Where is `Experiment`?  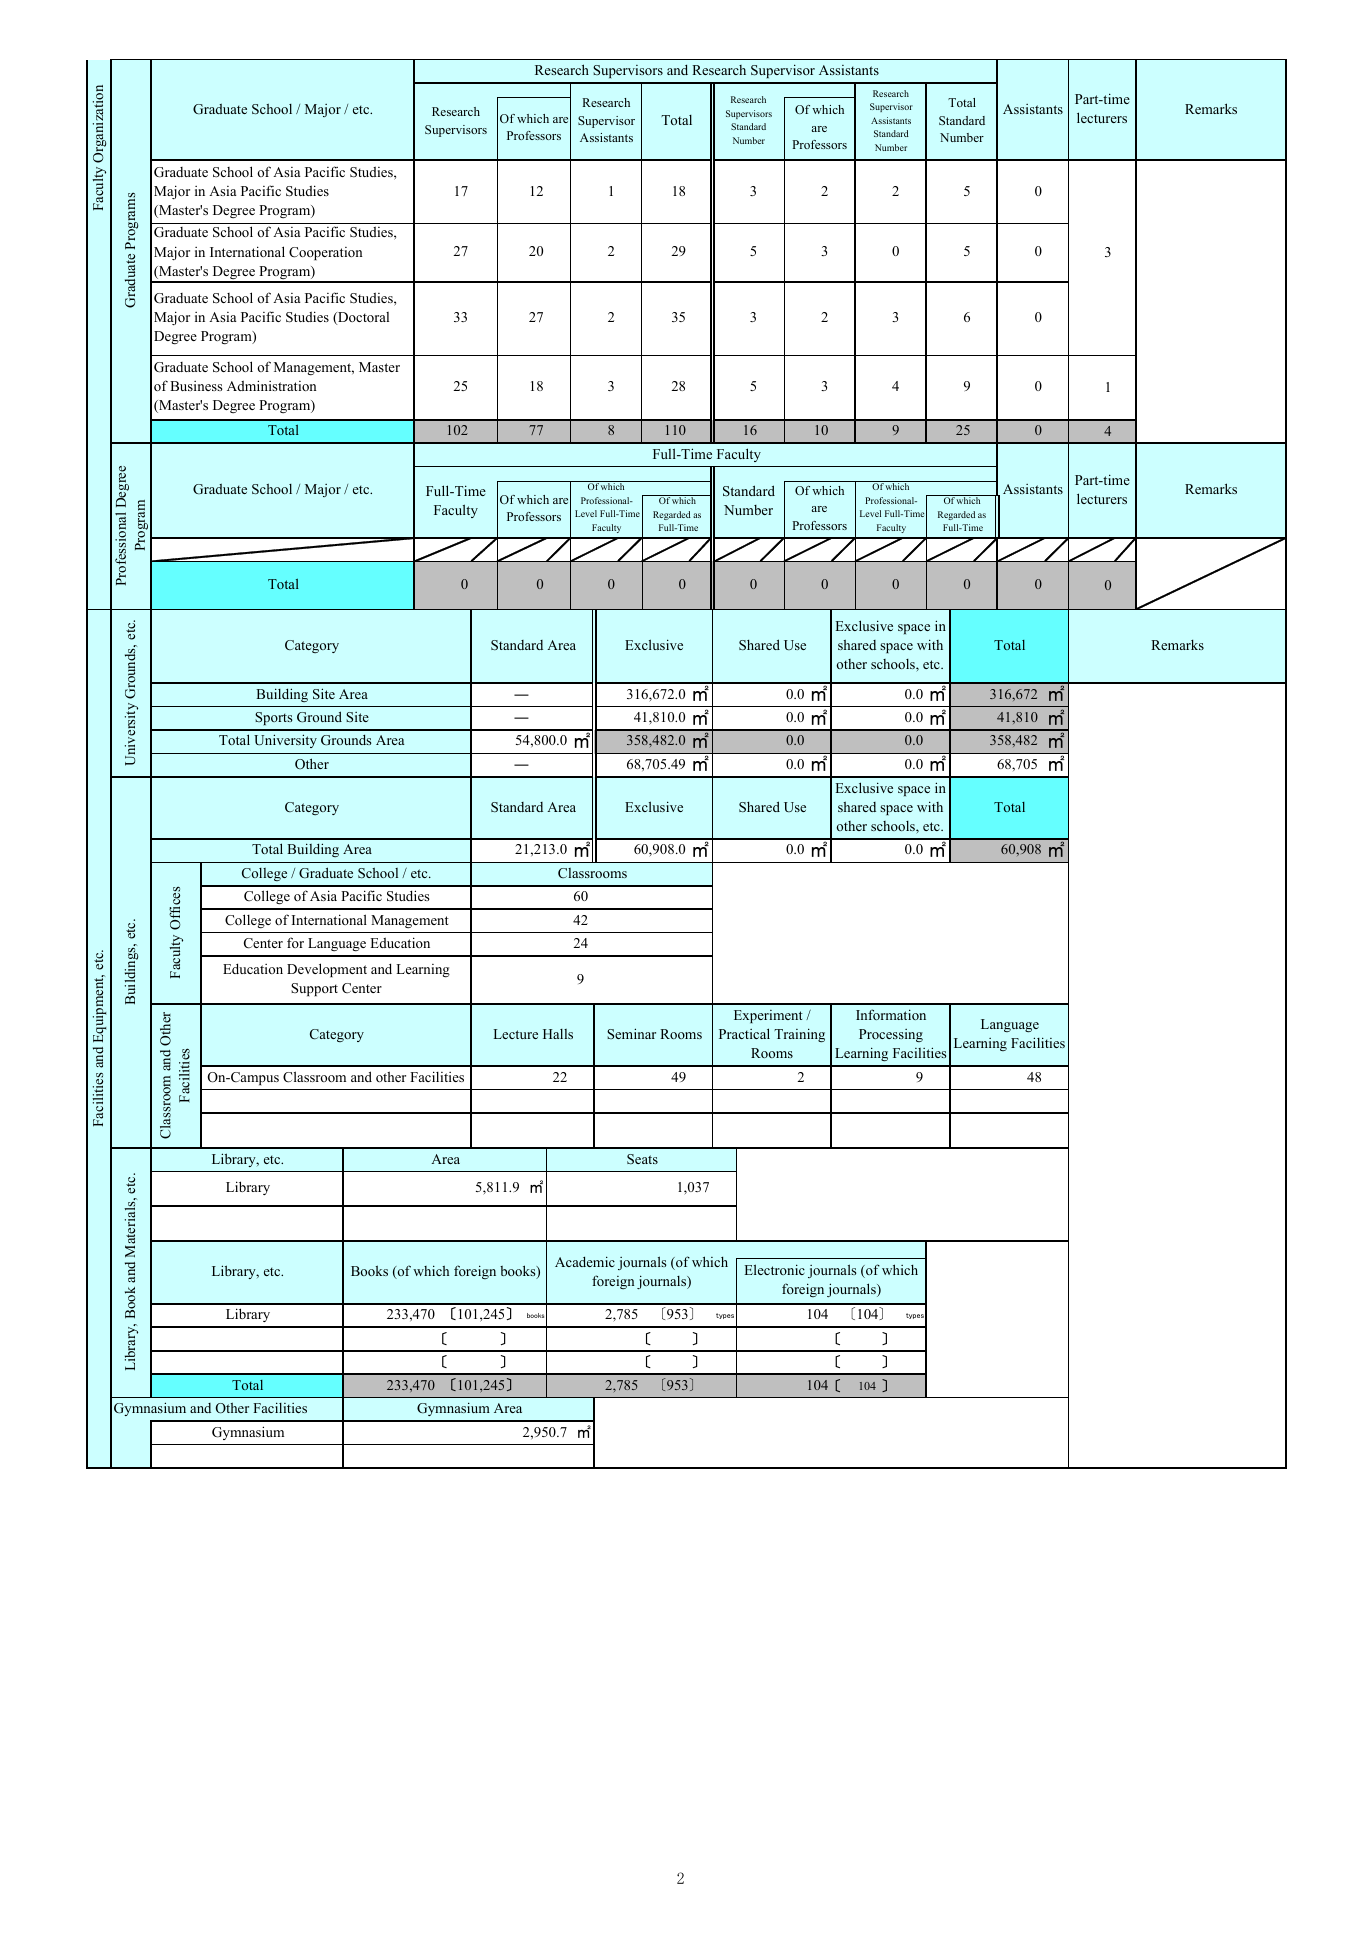 Experiment is located at coordinates (768, 1016).
